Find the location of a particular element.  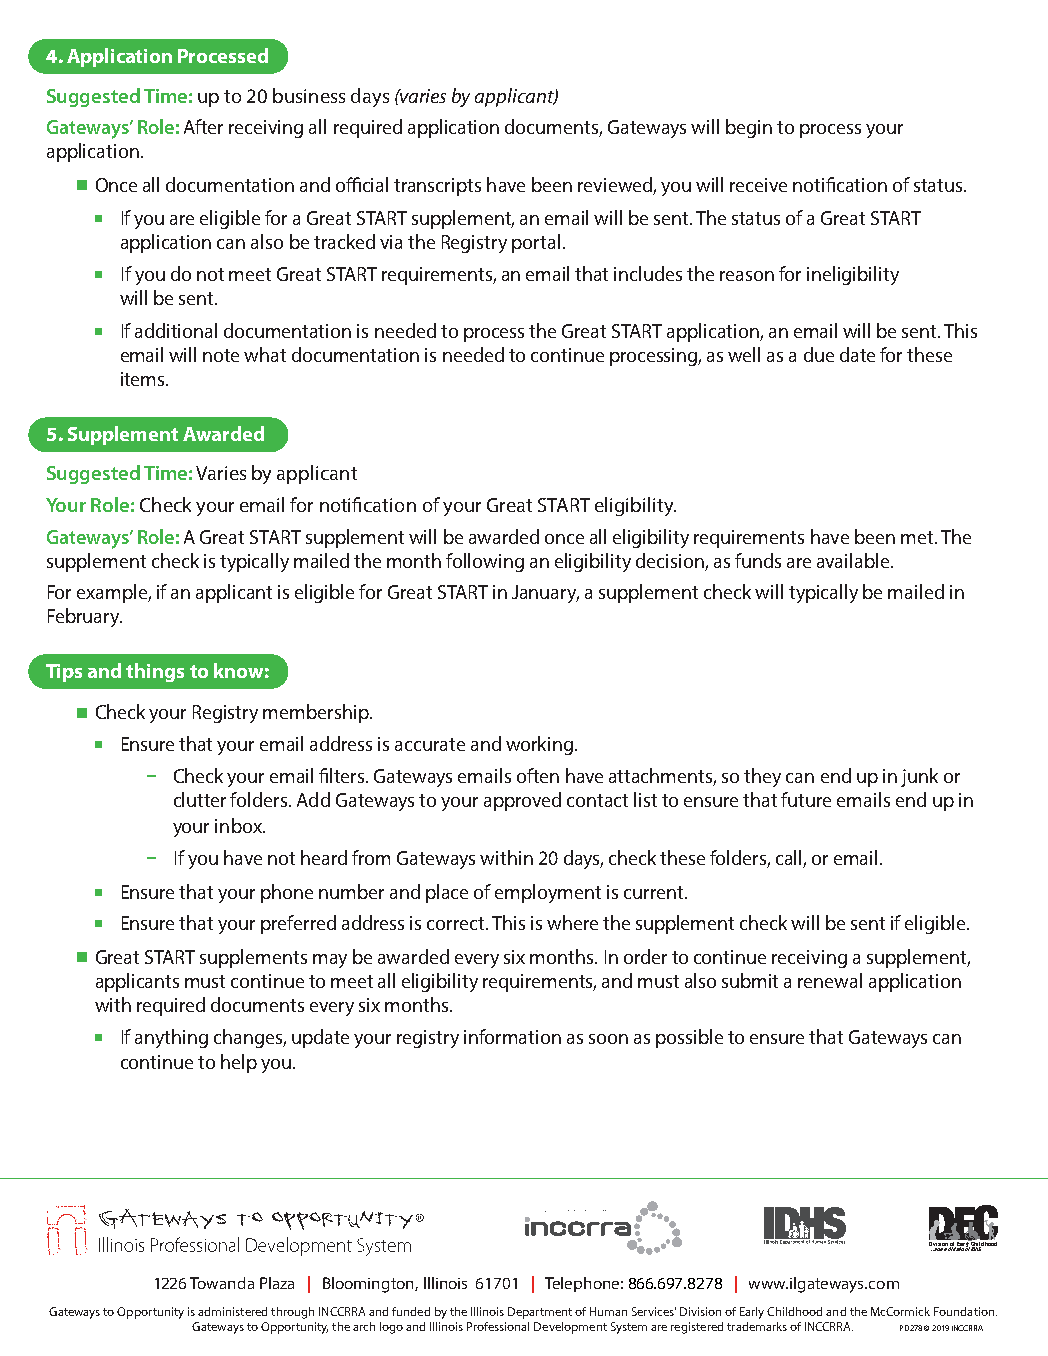

working is located at coordinates (541, 745).
